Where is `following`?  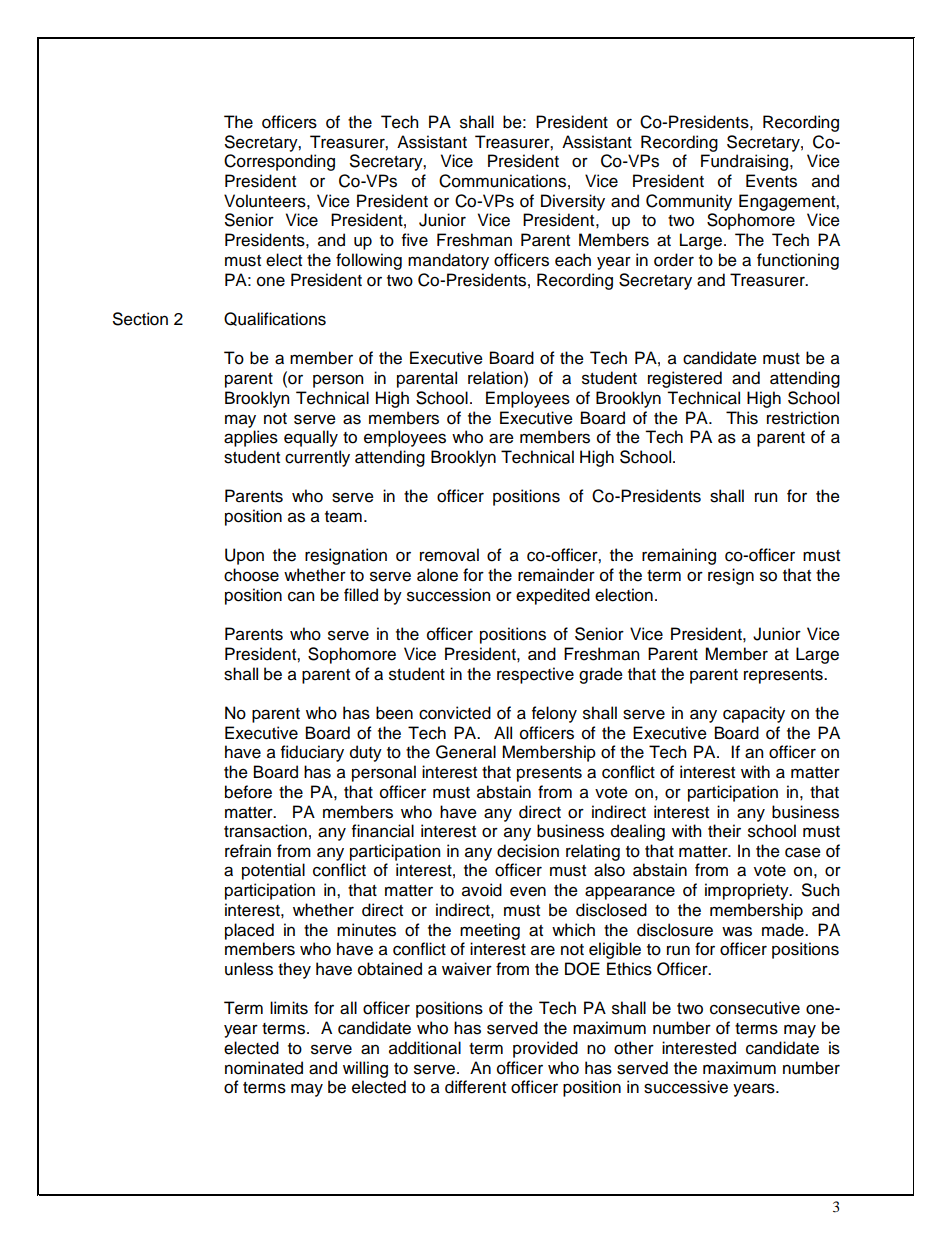 following is located at coordinates (369, 261).
